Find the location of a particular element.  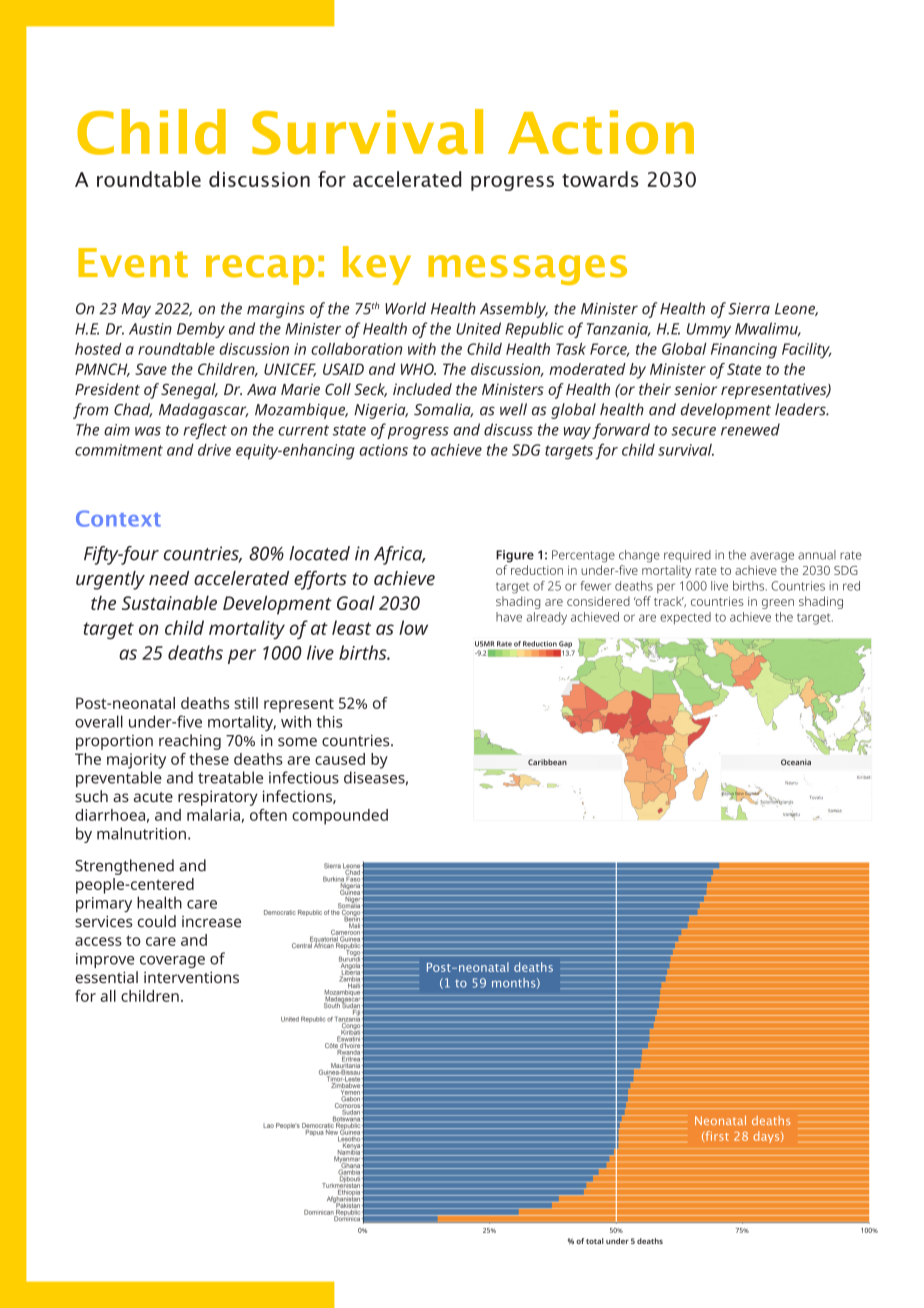

Africa is located at coordinates (399, 555).
